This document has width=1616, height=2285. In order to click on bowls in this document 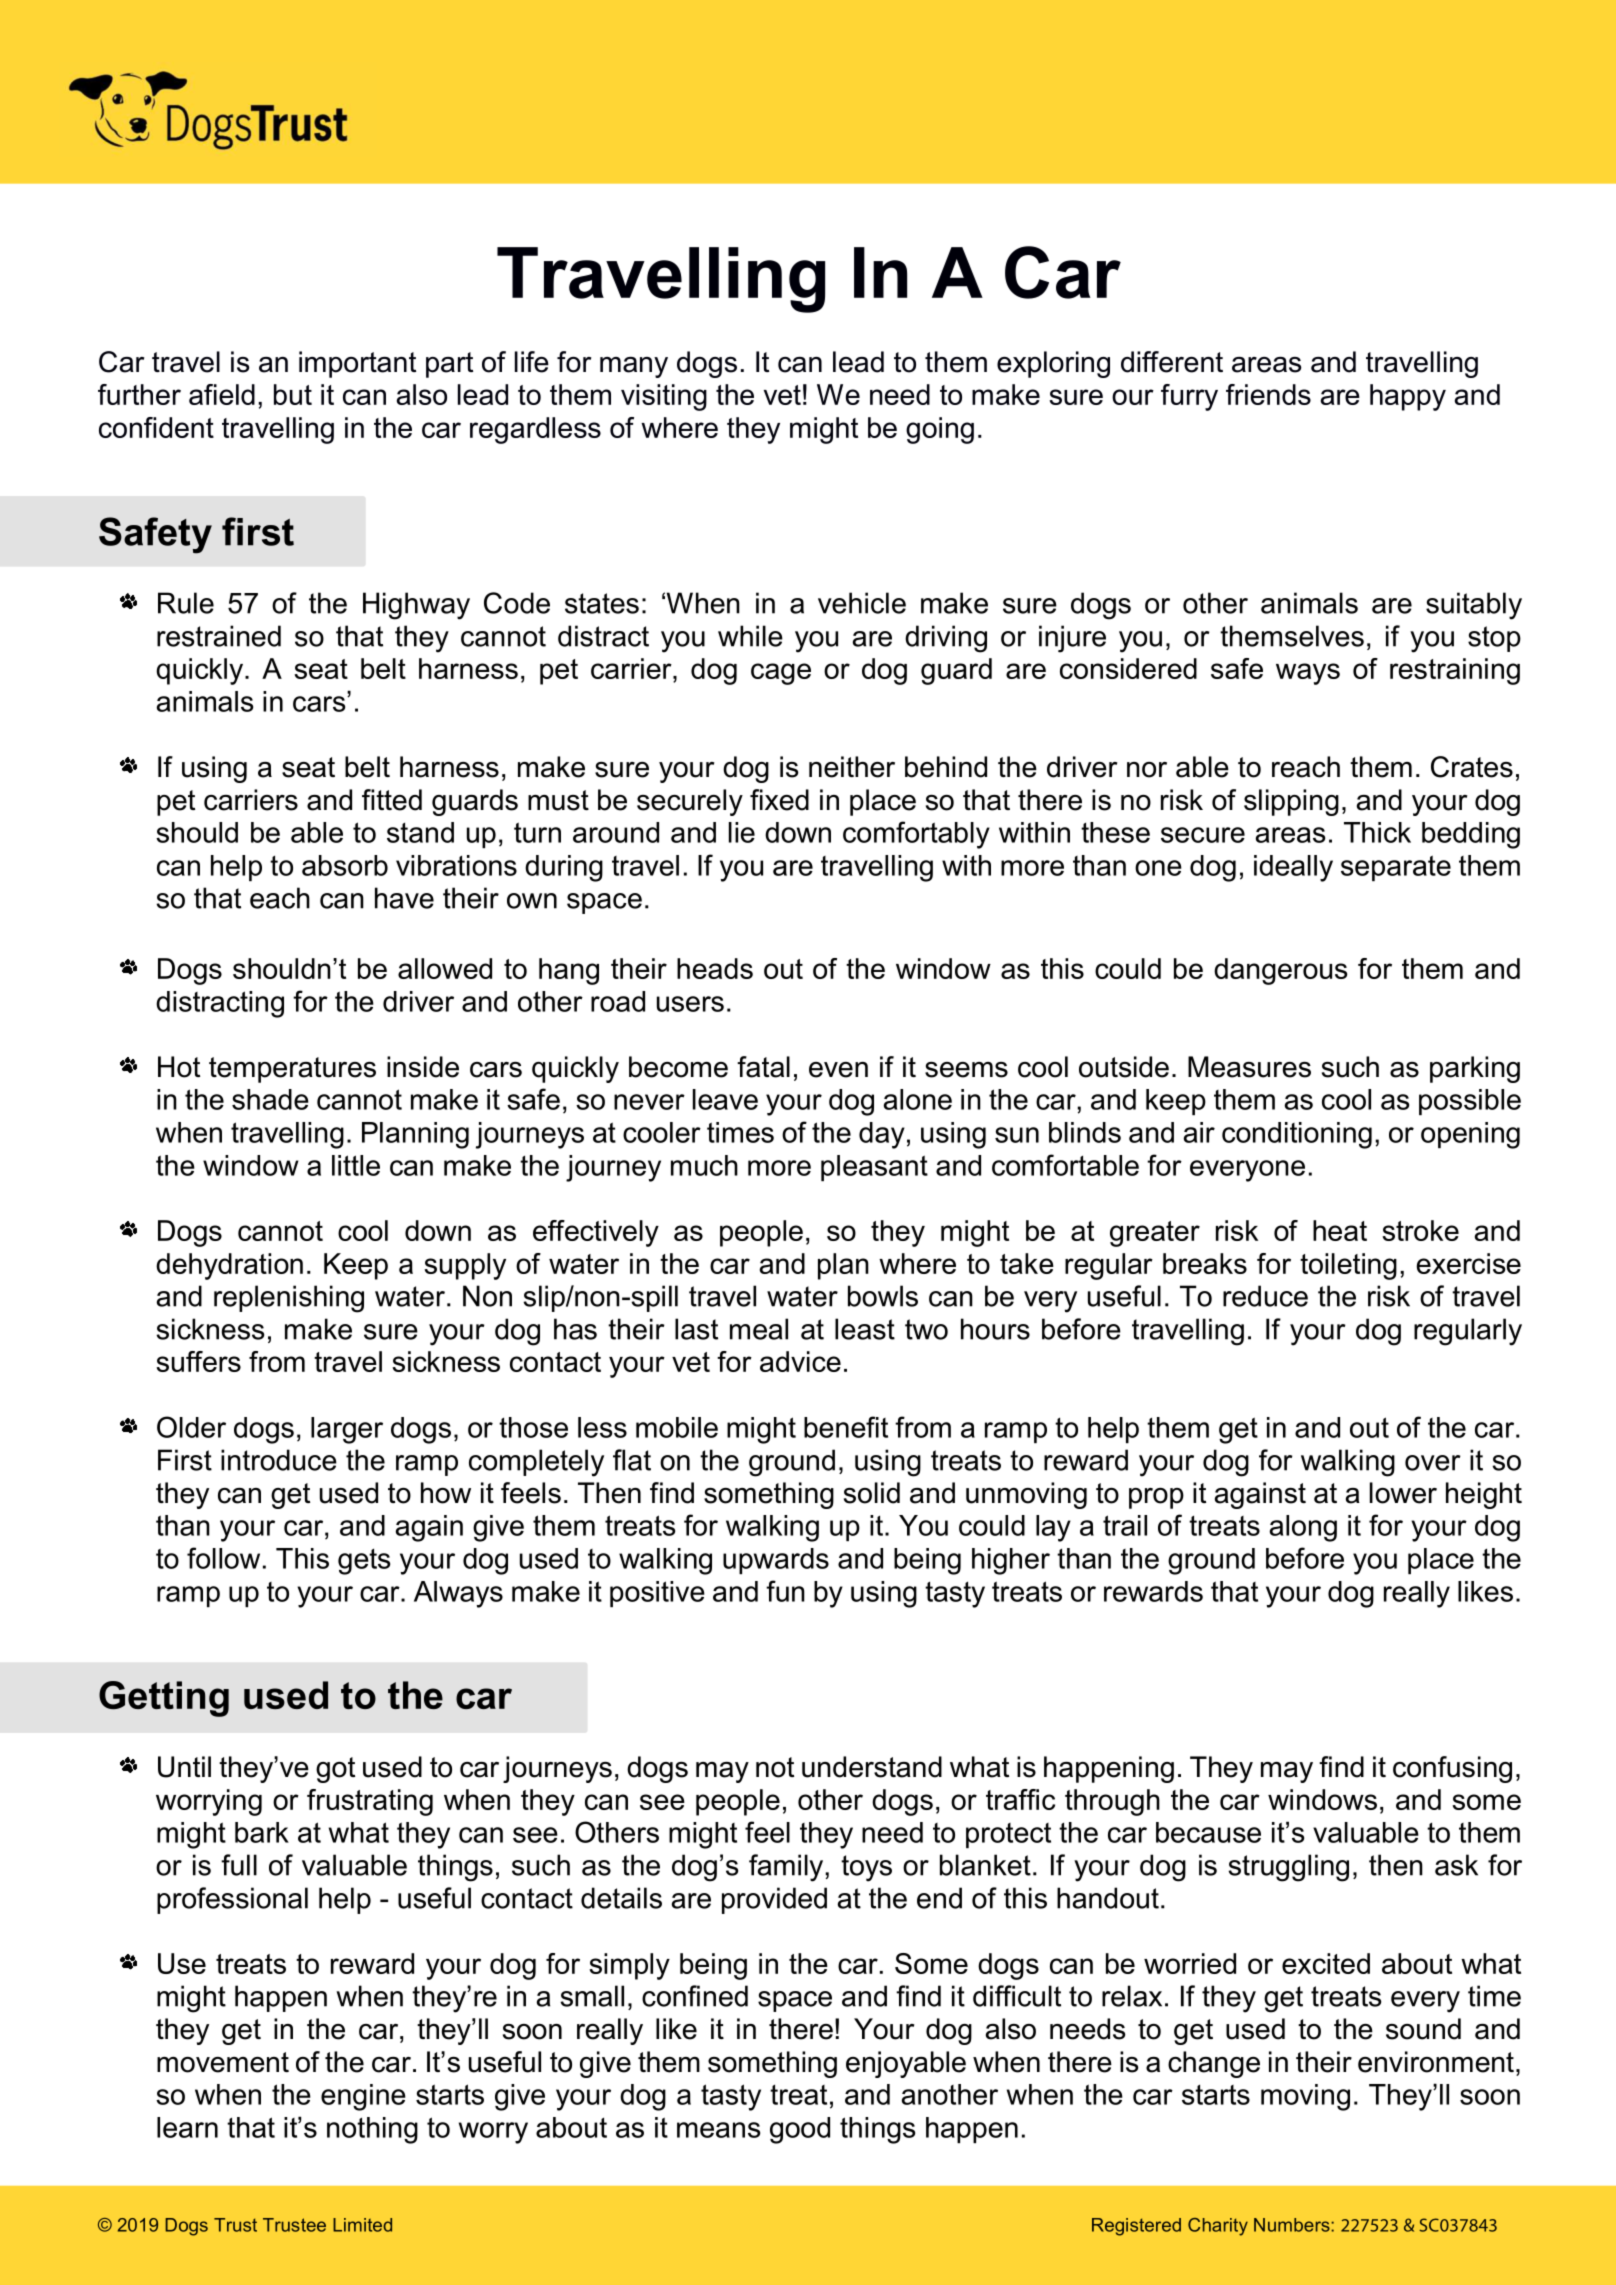, I will do `click(883, 1296)`.
